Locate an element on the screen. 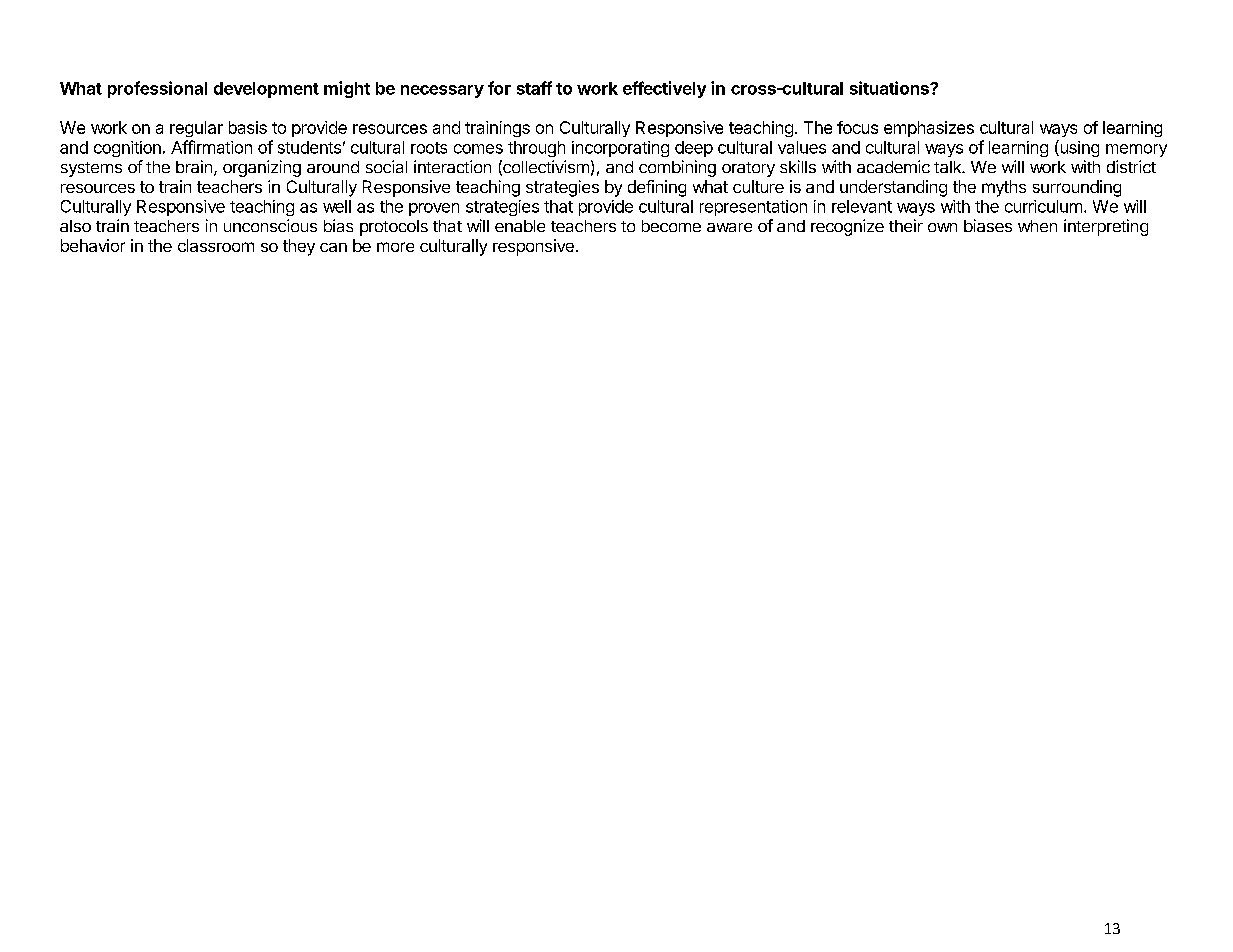 This screenshot has width=1233, height=952. emphasizes is located at coordinates (929, 129).
